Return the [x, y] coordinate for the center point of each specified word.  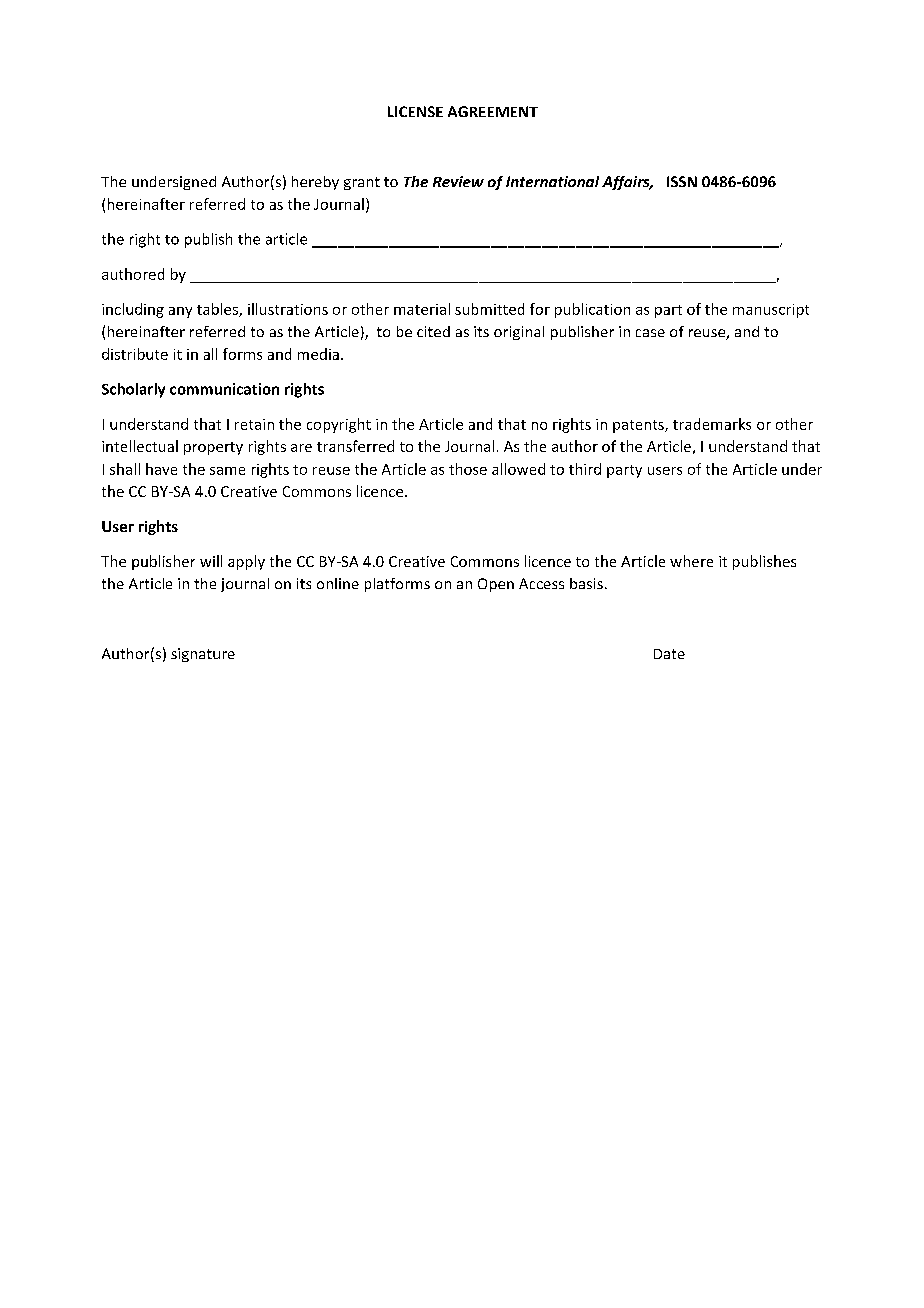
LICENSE [415, 111]
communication [224, 389]
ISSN [682, 181]
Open [496, 585]
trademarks [712, 424]
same [227, 471]
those [468, 469]
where [691, 561]
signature [203, 655]
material [422, 309]
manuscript [771, 311]
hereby [315, 183]
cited [433, 331]
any [180, 312]
